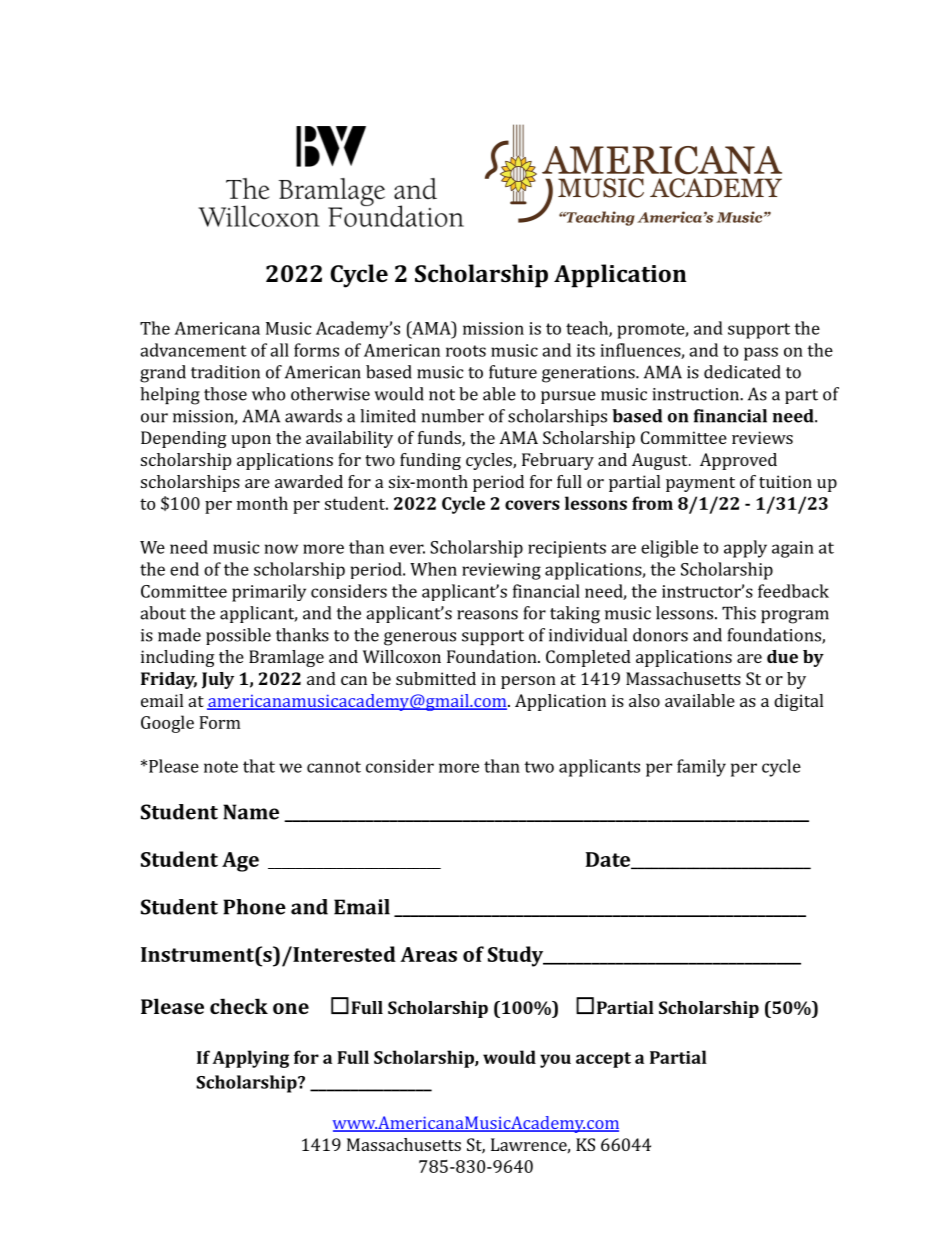 Image resolution: width=952 pixels, height=1233 pixels. I want to click on submitted, so click(436, 678).
